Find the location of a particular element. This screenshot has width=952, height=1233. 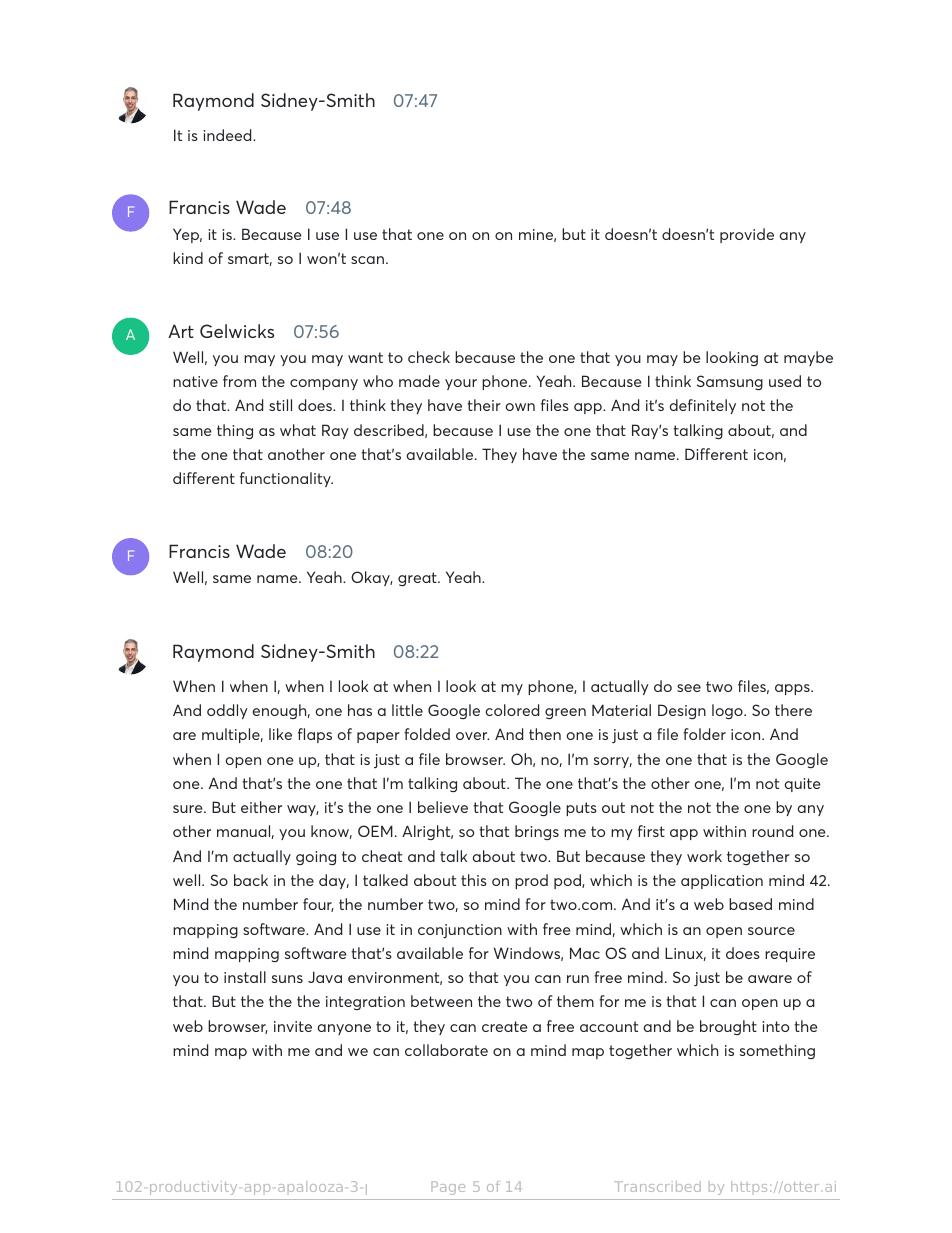

scan is located at coordinates (367, 260).
